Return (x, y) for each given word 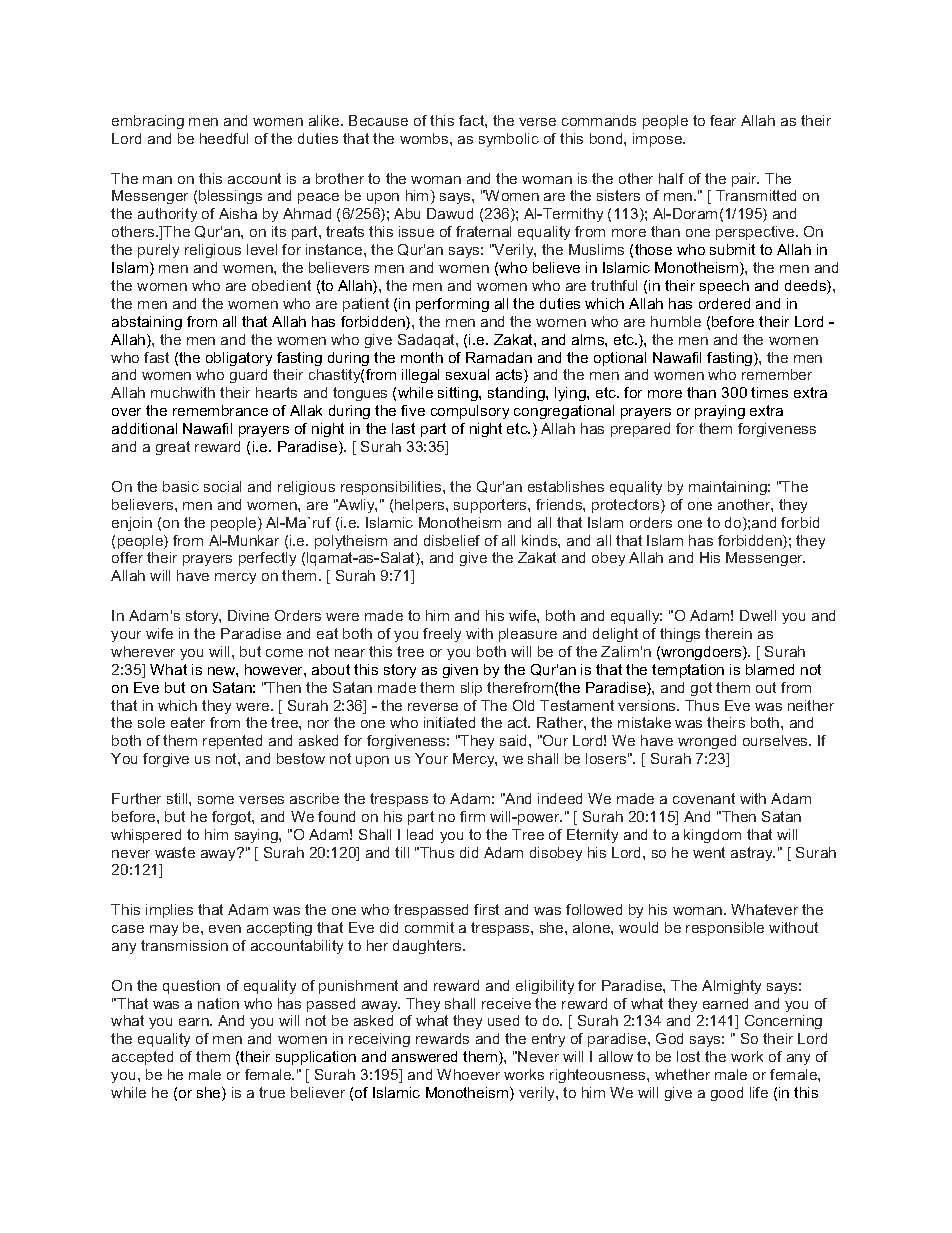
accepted (142, 1058)
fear (723, 120)
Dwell (758, 615)
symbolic (509, 140)
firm (472, 816)
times (769, 392)
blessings (230, 197)
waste (175, 852)
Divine (248, 615)
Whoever (468, 1074)
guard (248, 376)
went (709, 852)
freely (442, 635)
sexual (467, 374)
